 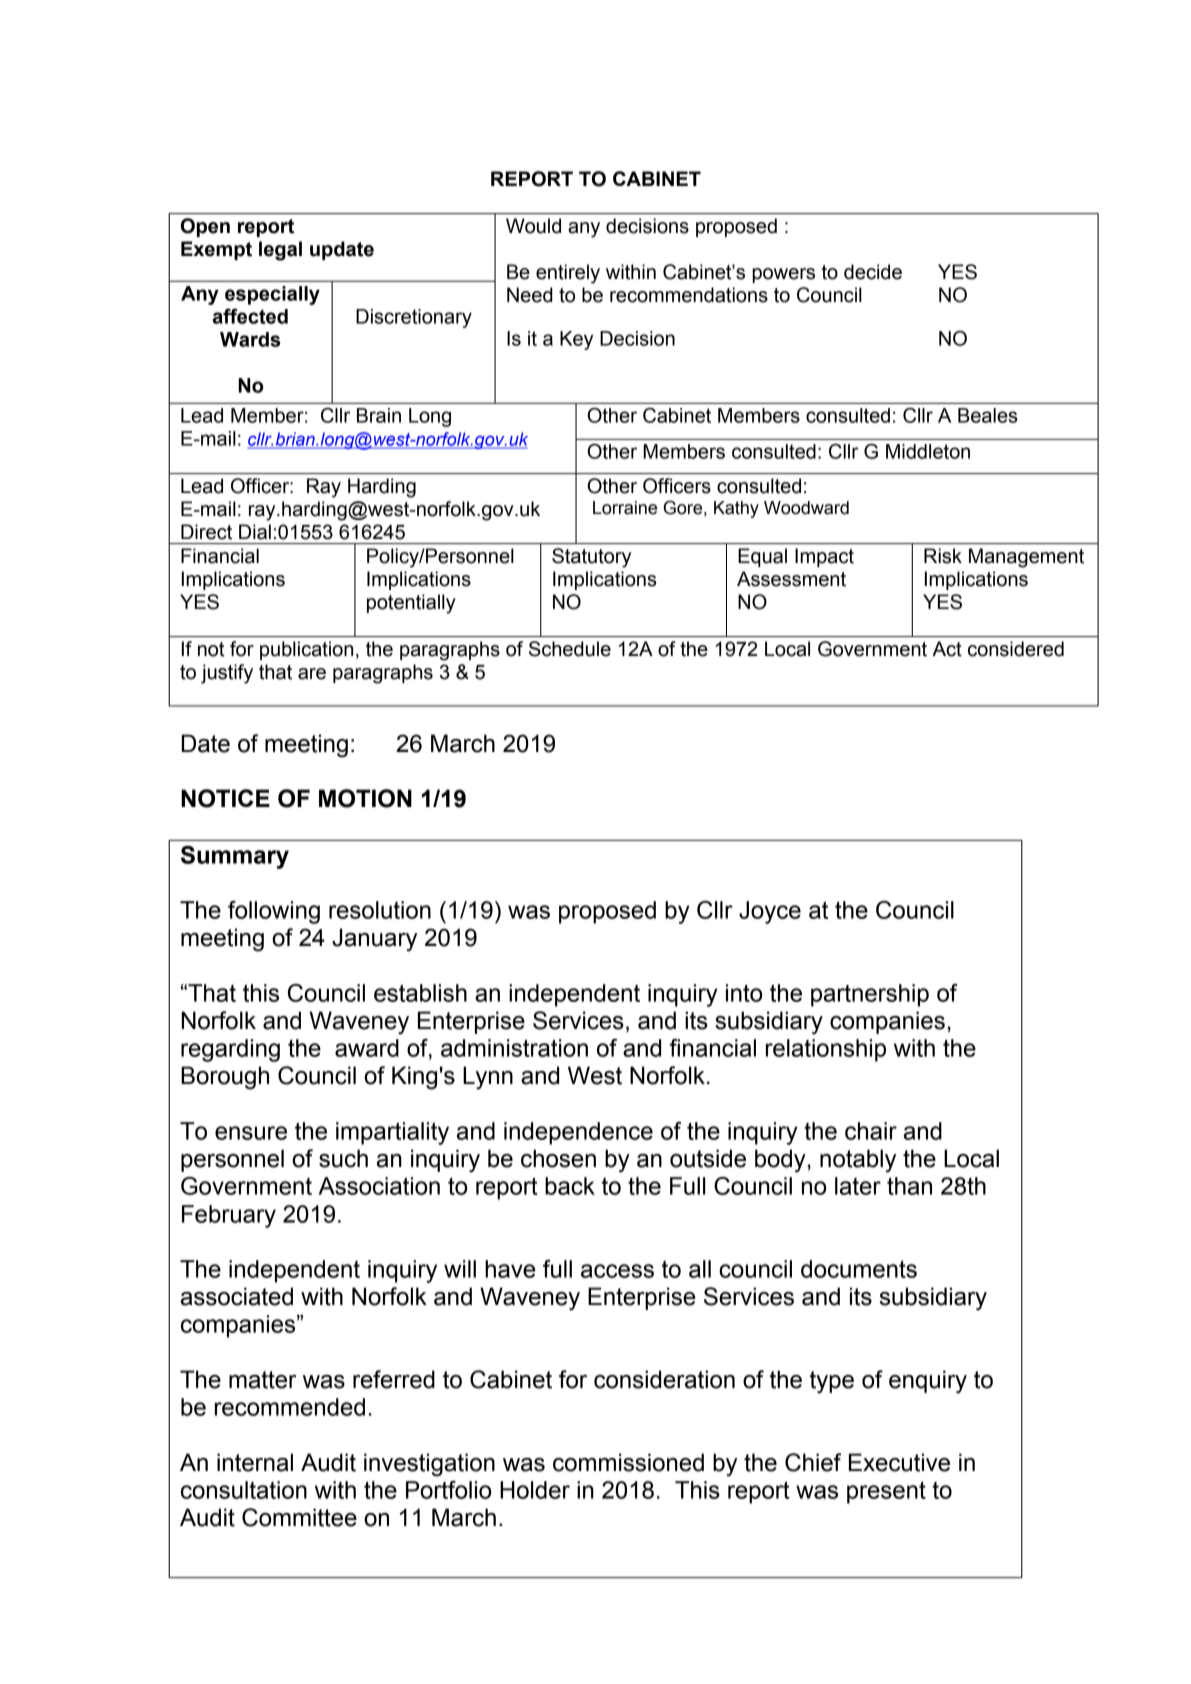 I want to click on legal, so click(x=280, y=251).
